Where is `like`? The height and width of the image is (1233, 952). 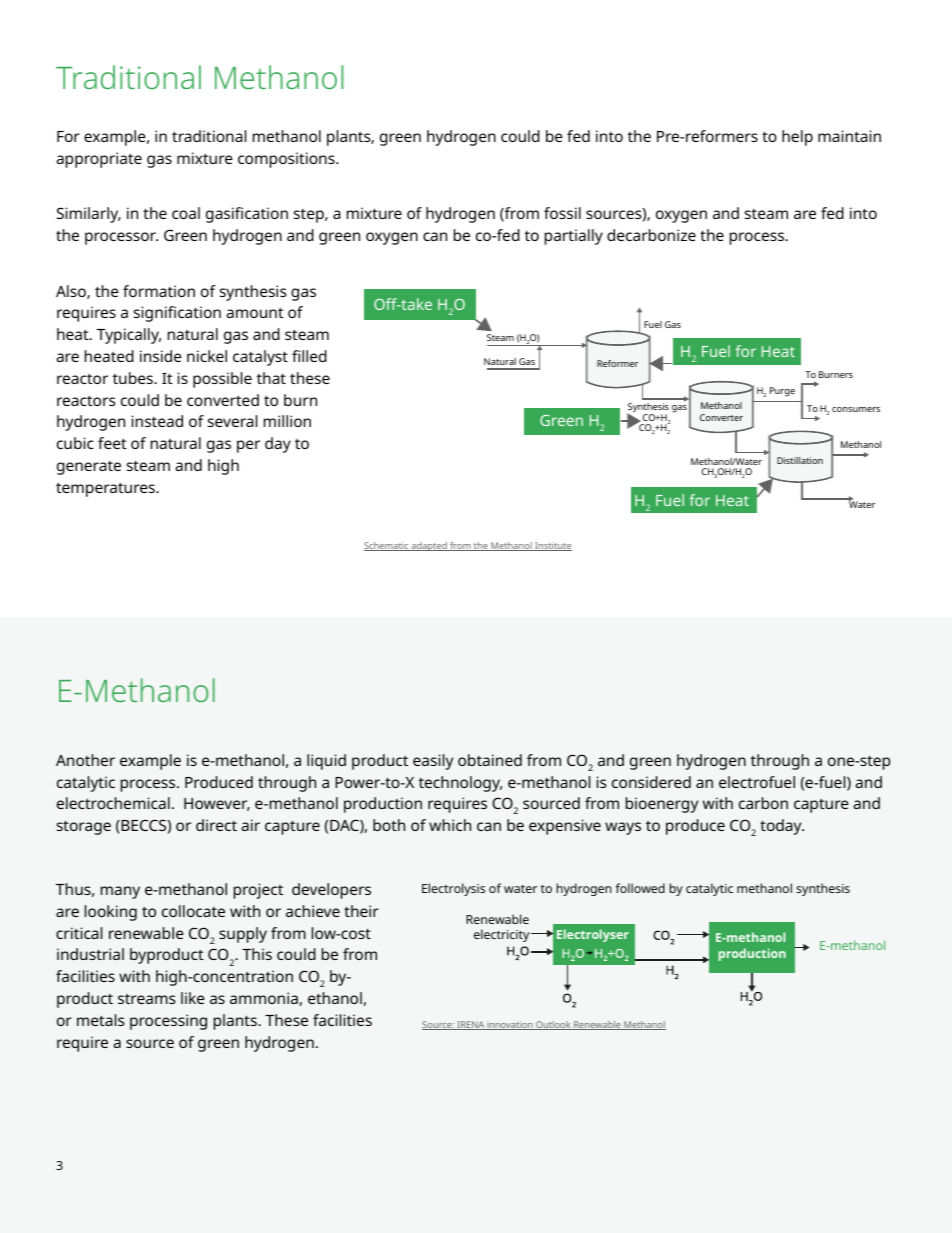 like is located at coordinates (193, 998).
